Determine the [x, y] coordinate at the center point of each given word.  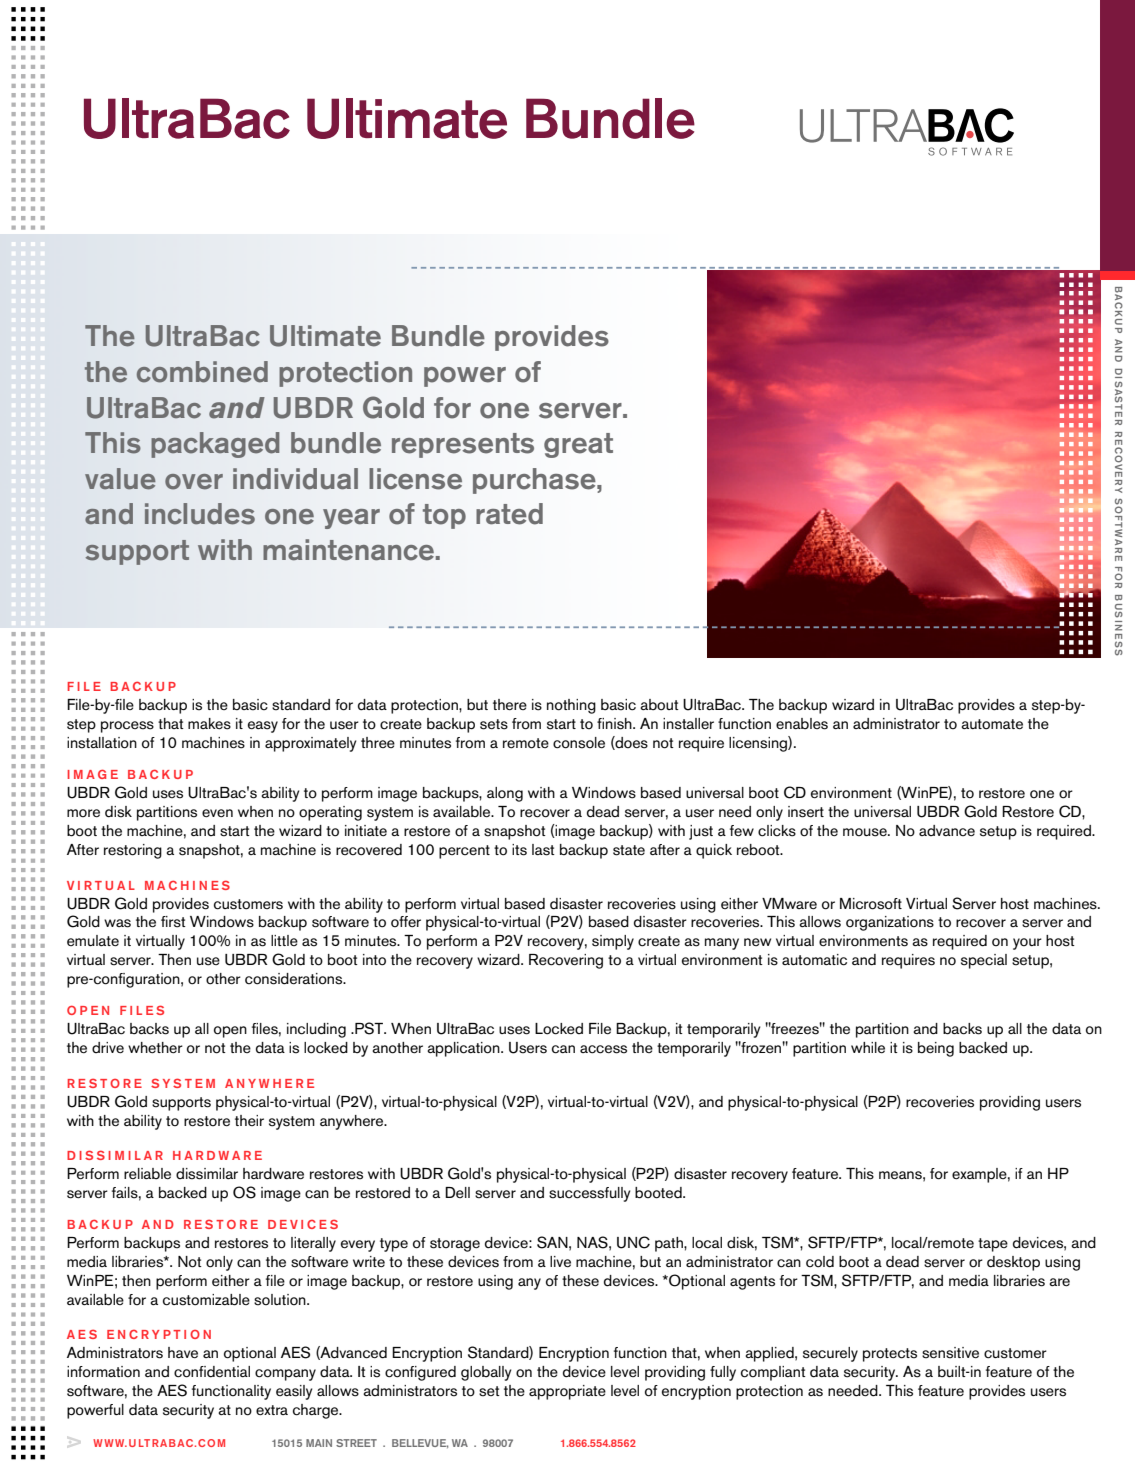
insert [806, 812]
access [603, 1049]
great [578, 445]
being [936, 1049]
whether [155, 1048]
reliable [147, 1174]
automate [992, 724]
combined [202, 372]
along [505, 794]
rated [509, 514]
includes [200, 514]
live [560, 1261]
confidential [212, 1372]
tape [993, 1245]
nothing [571, 706]
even [217, 813]
